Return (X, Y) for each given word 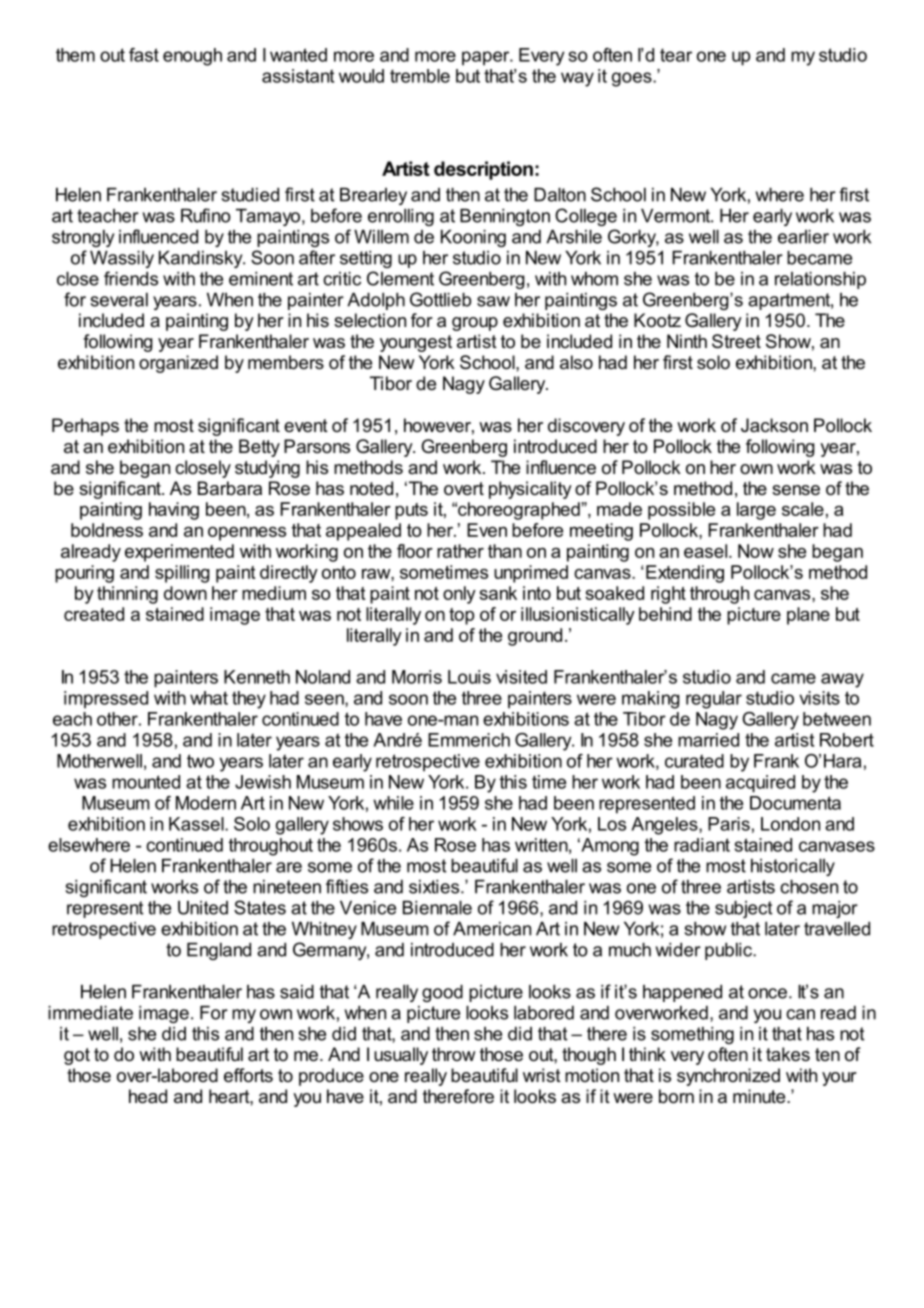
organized (178, 364)
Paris (729, 824)
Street (736, 341)
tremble (420, 76)
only (459, 595)
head (148, 1096)
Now (756, 551)
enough (192, 57)
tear (676, 55)
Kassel (197, 824)
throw (454, 1054)
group (475, 324)
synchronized (728, 1077)
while (393, 803)
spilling (182, 574)
